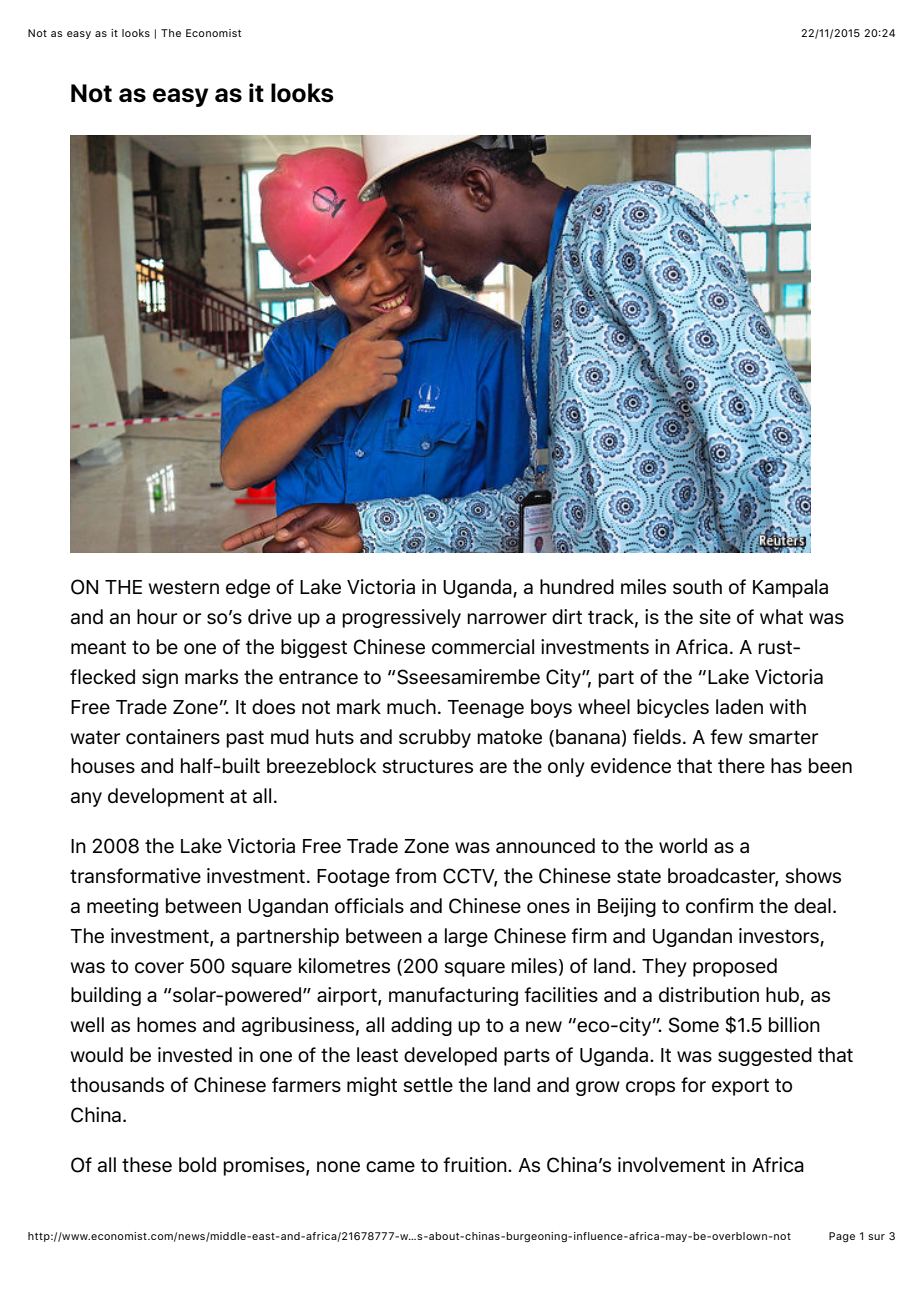 The height and width of the screenshot is (1308, 924). Describe the element at coordinates (507, 618) in the screenshot. I see `narrower` at that location.
